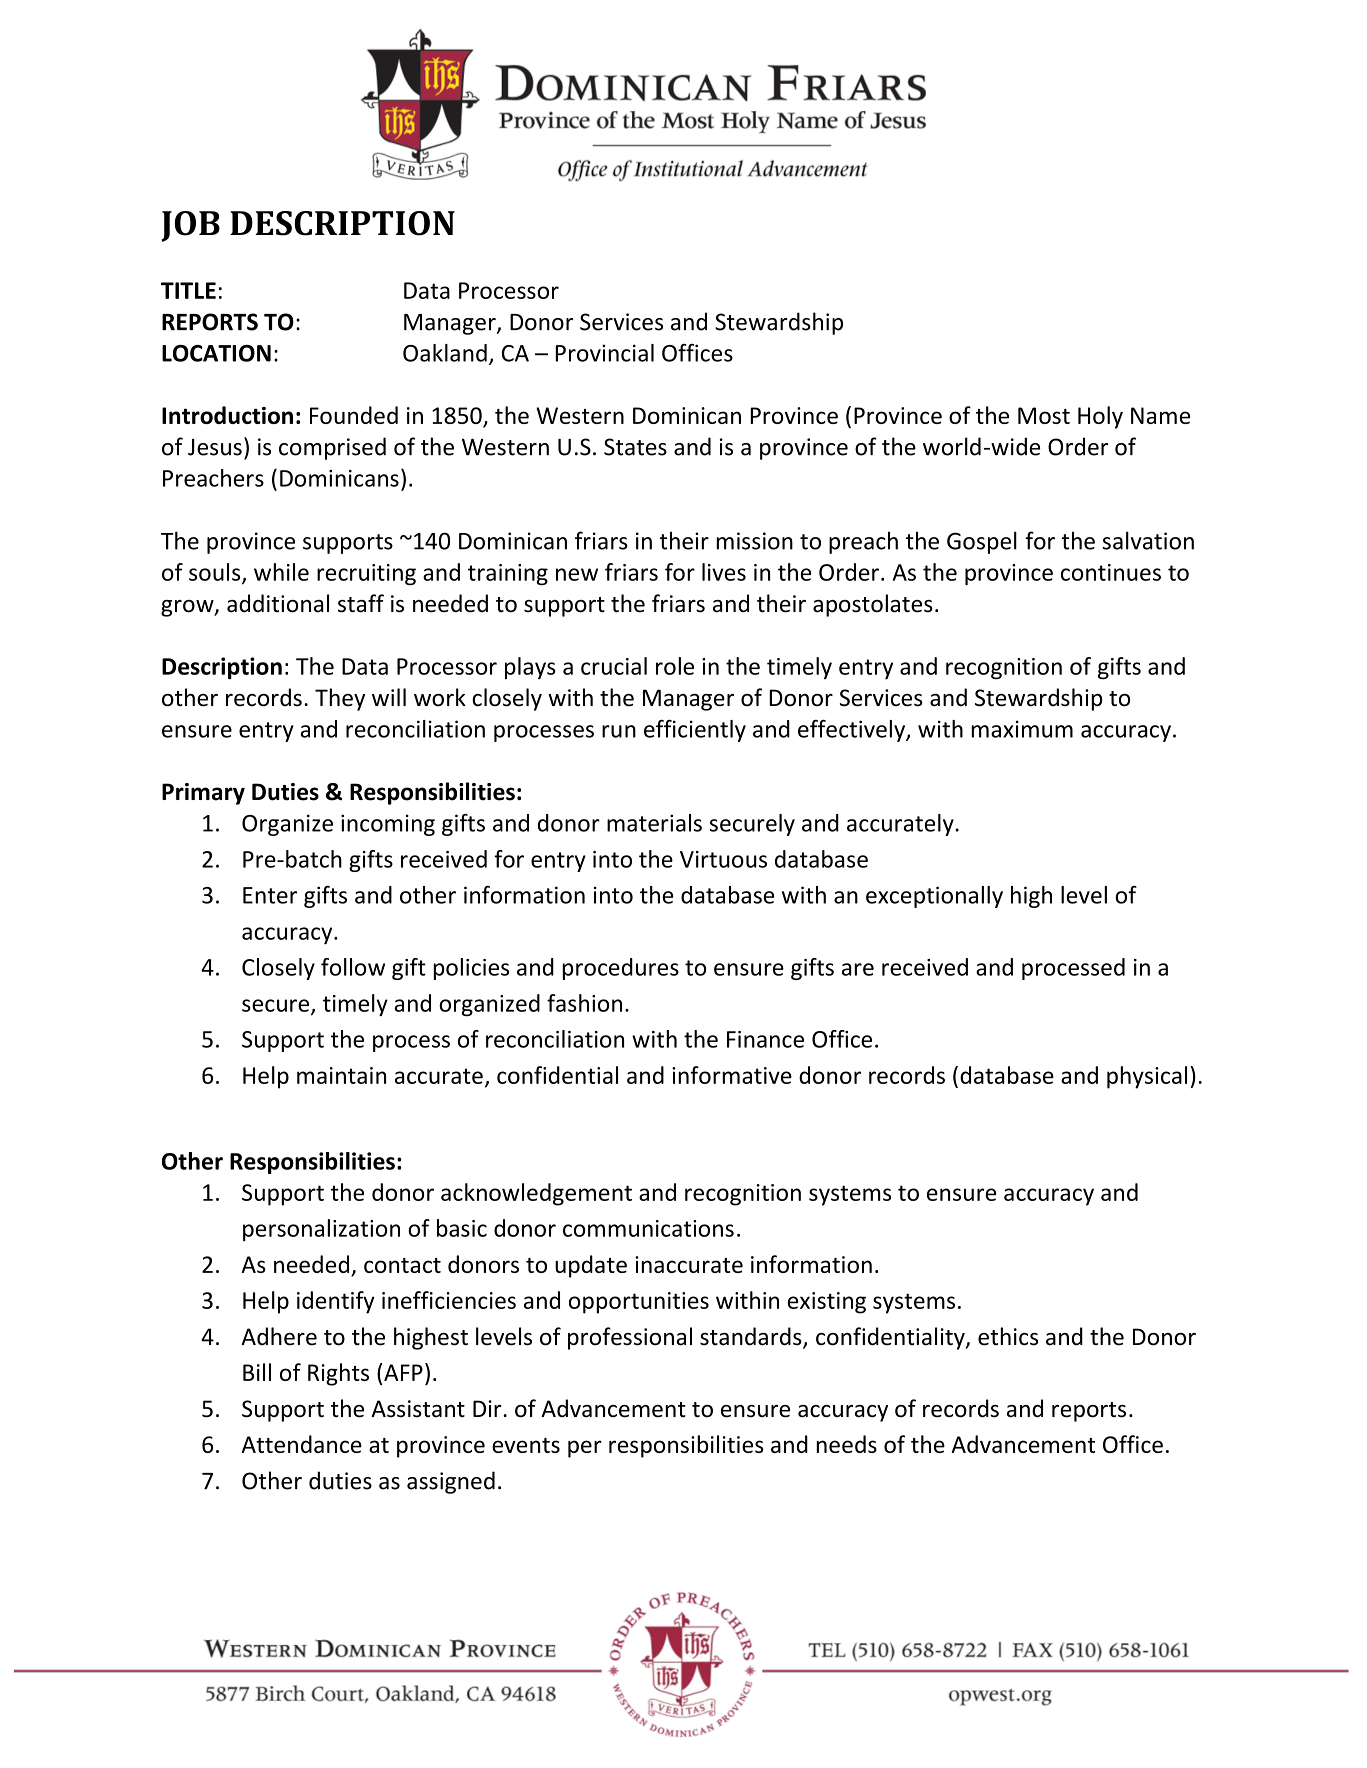  What do you see at coordinates (341, 1075) in the screenshot?
I see `maintain` at bounding box center [341, 1075].
